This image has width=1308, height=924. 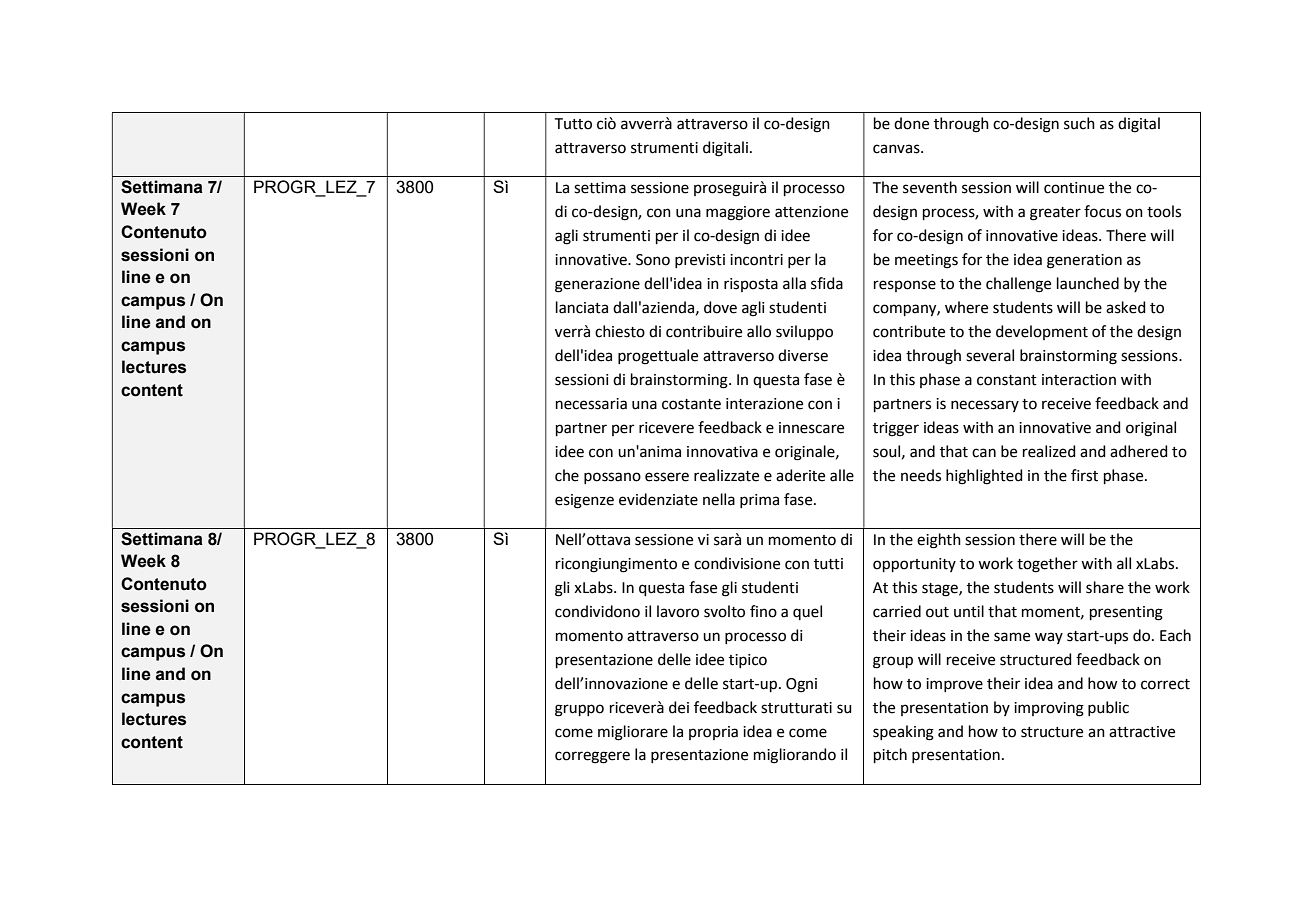 What do you see at coordinates (1079, 123) in the image?
I see `such` at bounding box center [1079, 123].
